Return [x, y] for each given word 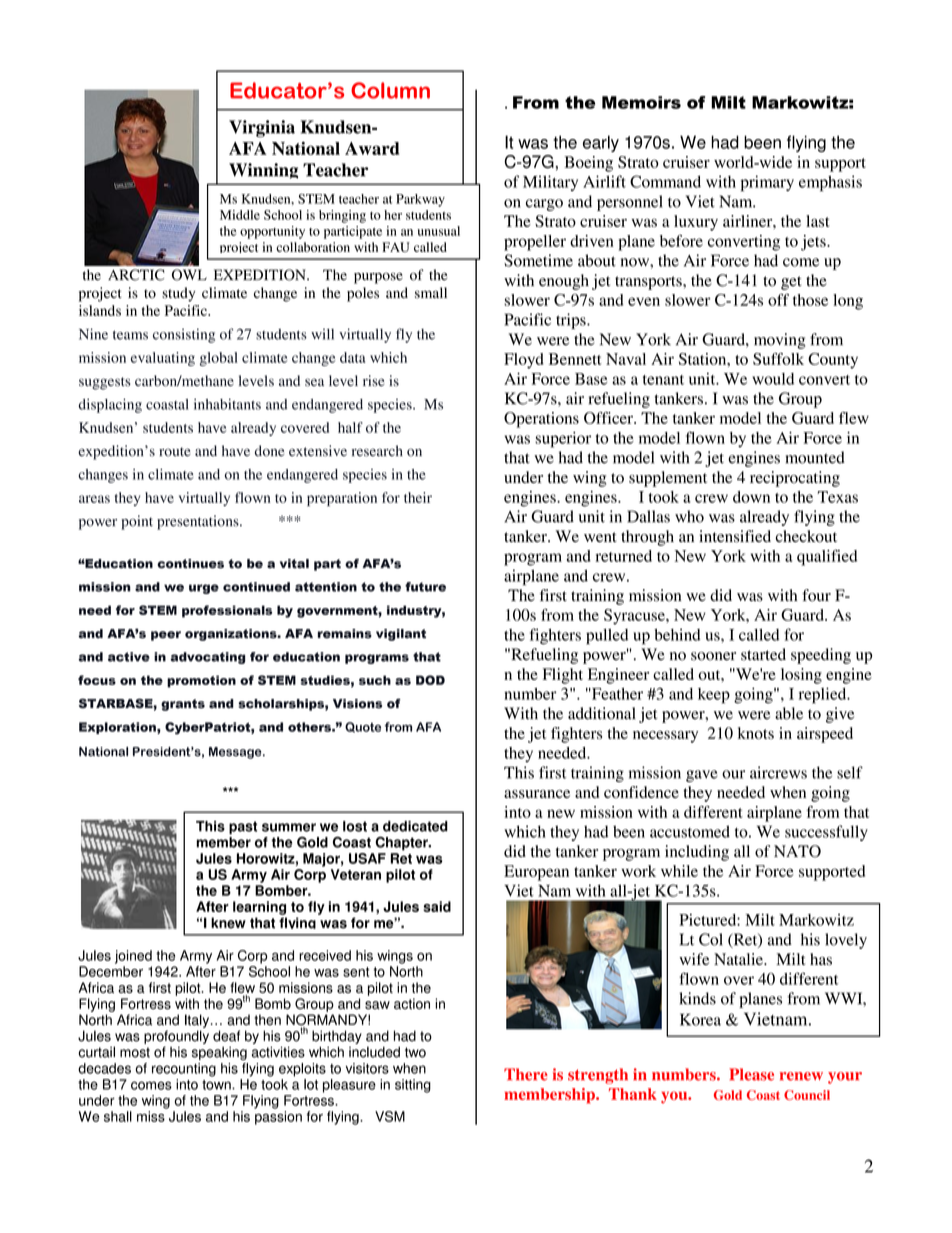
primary [767, 183]
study [178, 294]
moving [779, 341]
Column [390, 90]
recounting [184, 1070]
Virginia [262, 128]
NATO [797, 851]
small [431, 293]
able [789, 713]
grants [183, 705]
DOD [430, 680]
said [437, 906]
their [418, 497]
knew [228, 923]
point [137, 522]
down [751, 497]
